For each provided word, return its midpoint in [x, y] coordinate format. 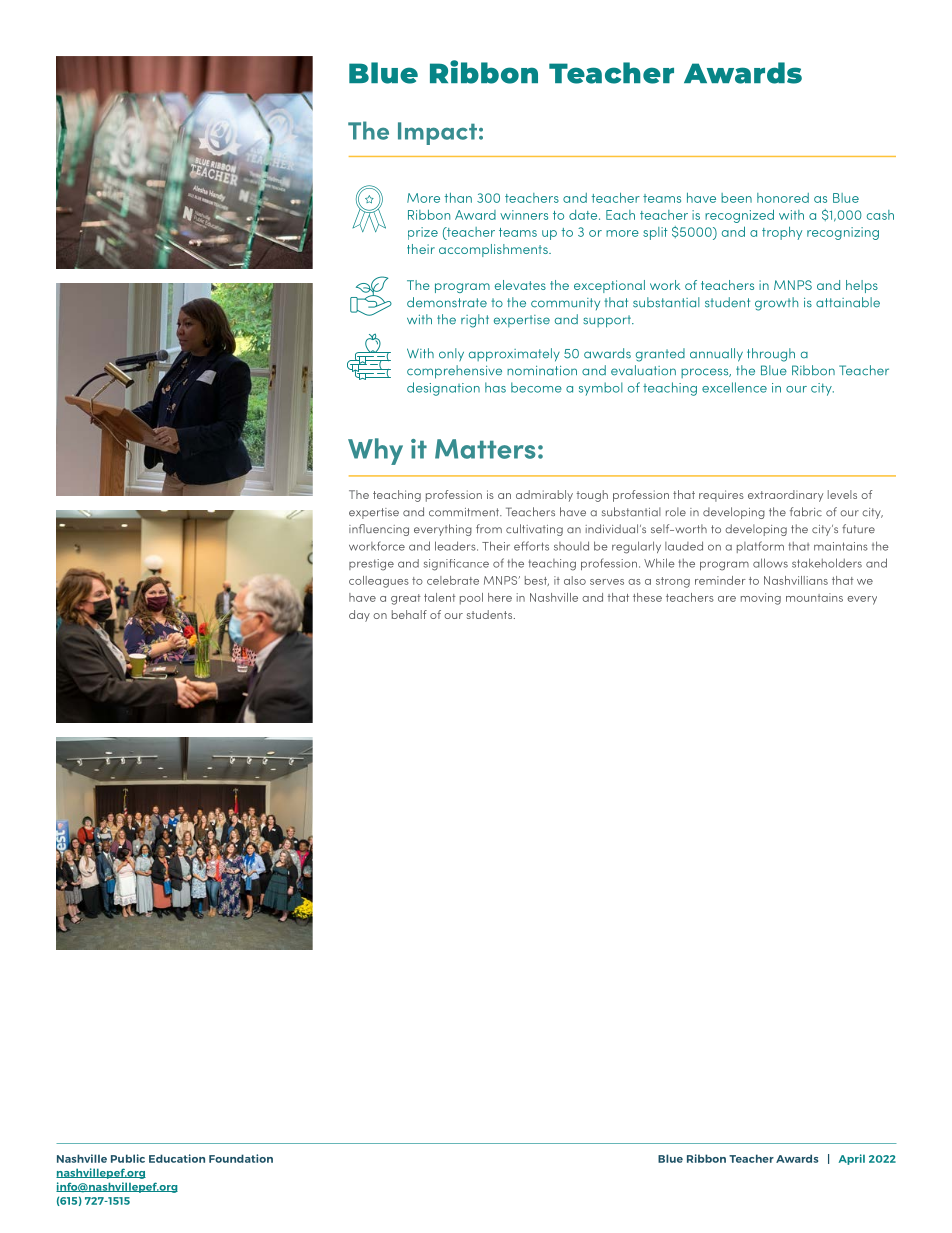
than [458, 198]
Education [177, 1158]
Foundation [241, 1158]
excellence [734, 387]
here [500, 597]
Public [128, 1158]
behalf [409, 614]
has [495, 387]
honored [783, 198]
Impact [437, 133]
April [852, 1159]
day [359, 616]
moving [761, 599]
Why [375, 451]
